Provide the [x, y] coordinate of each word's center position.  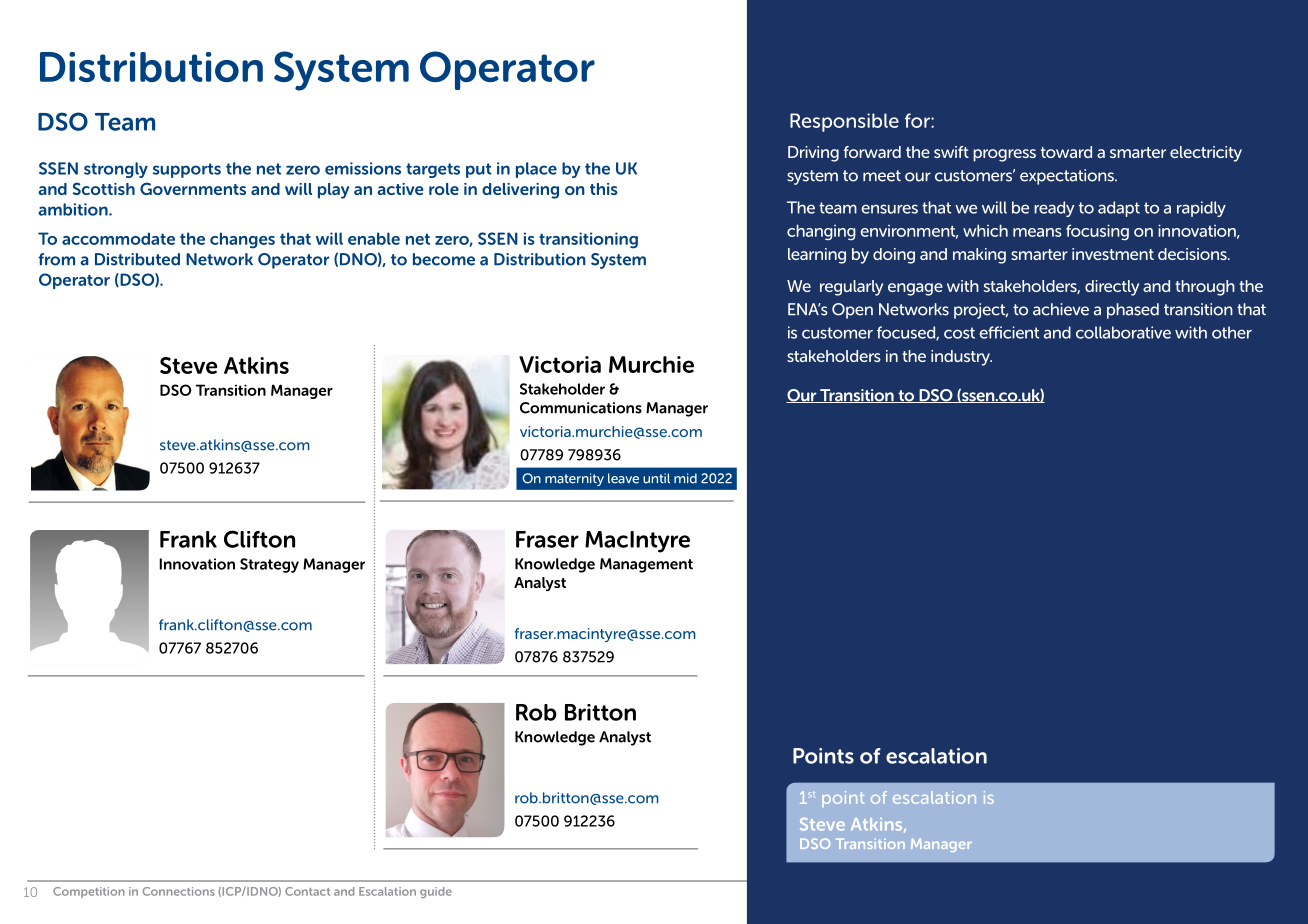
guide [436, 892]
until [656, 478]
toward [1066, 152]
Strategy [269, 565]
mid [685, 478]
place [536, 170]
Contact [307, 891]
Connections [179, 891]
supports [187, 170]
